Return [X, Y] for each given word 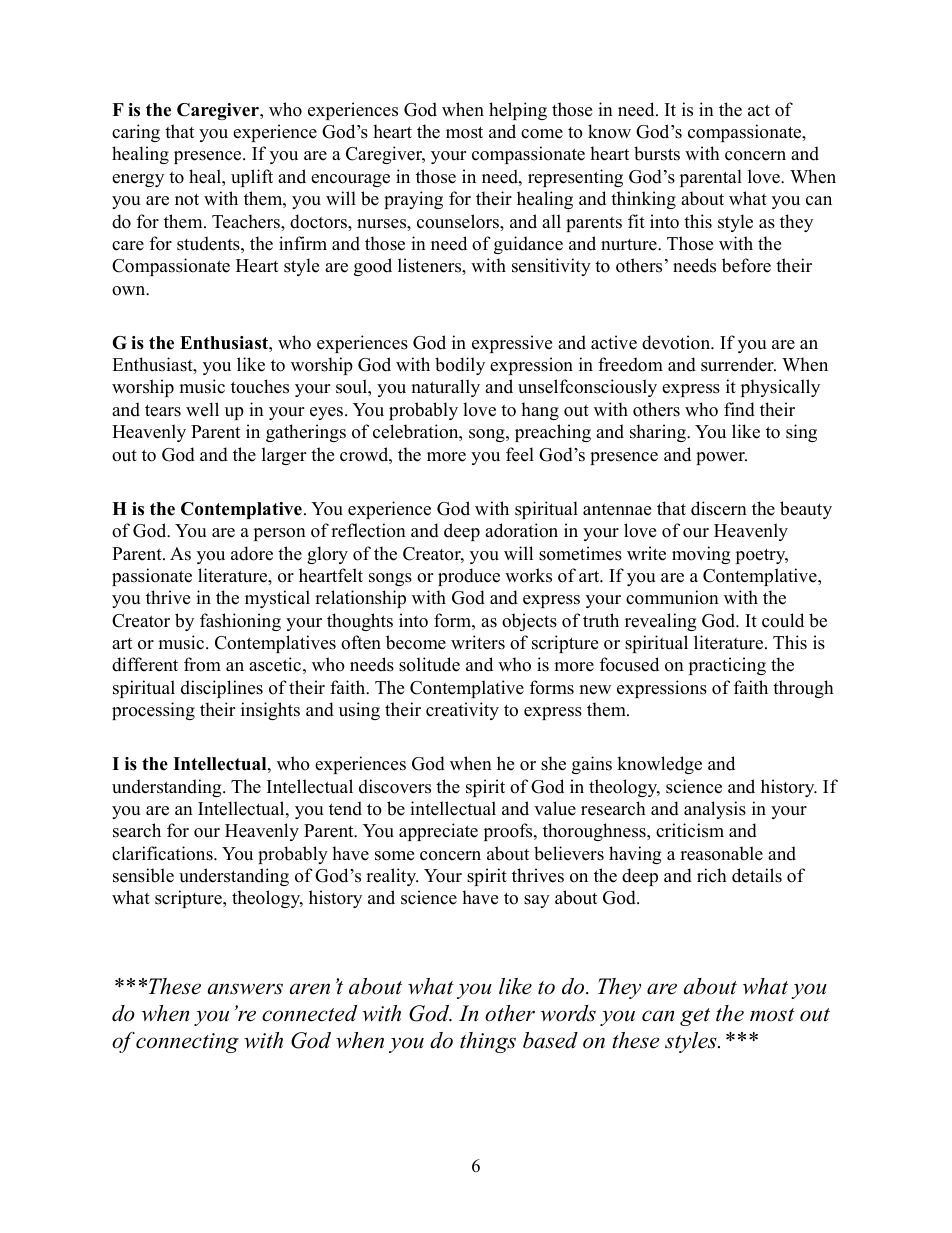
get [695, 1017]
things [488, 1042]
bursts [657, 153]
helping [518, 111]
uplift [252, 178]
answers [245, 989]
